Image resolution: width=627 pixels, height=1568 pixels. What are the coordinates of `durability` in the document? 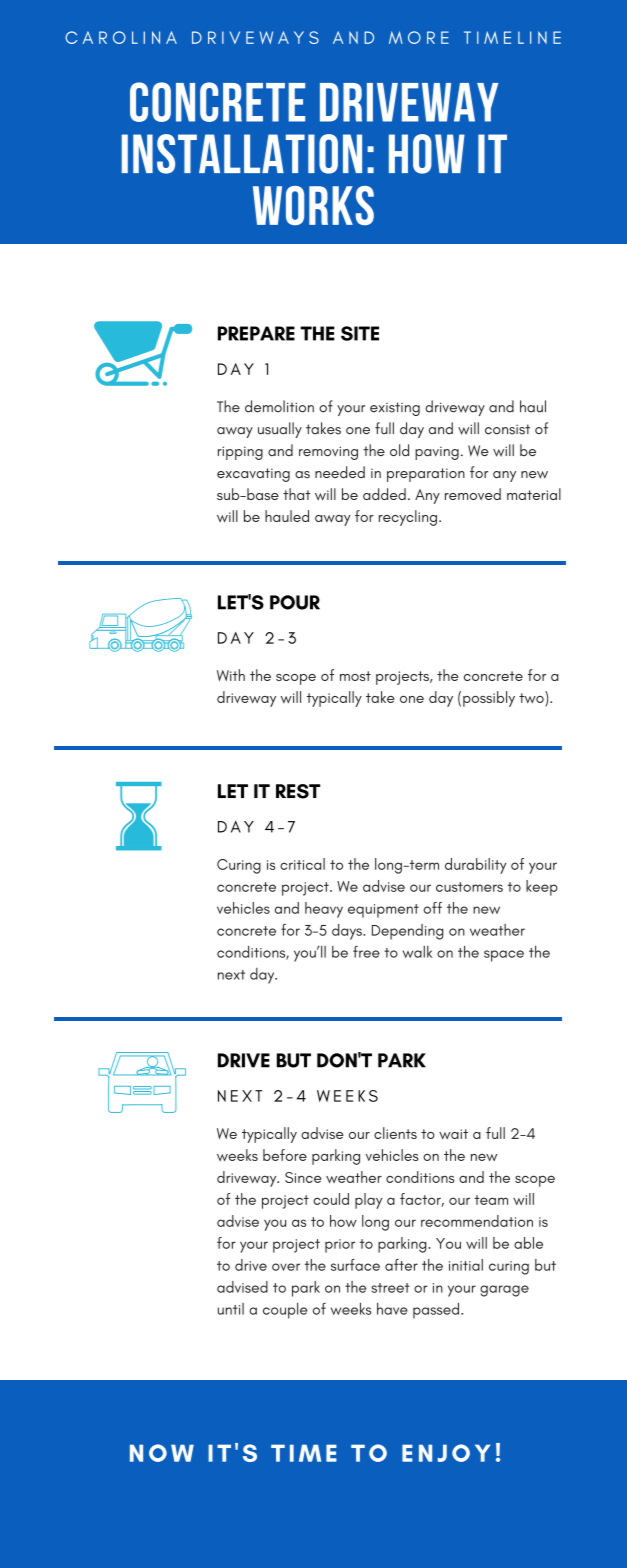 It's located at (475, 866).
